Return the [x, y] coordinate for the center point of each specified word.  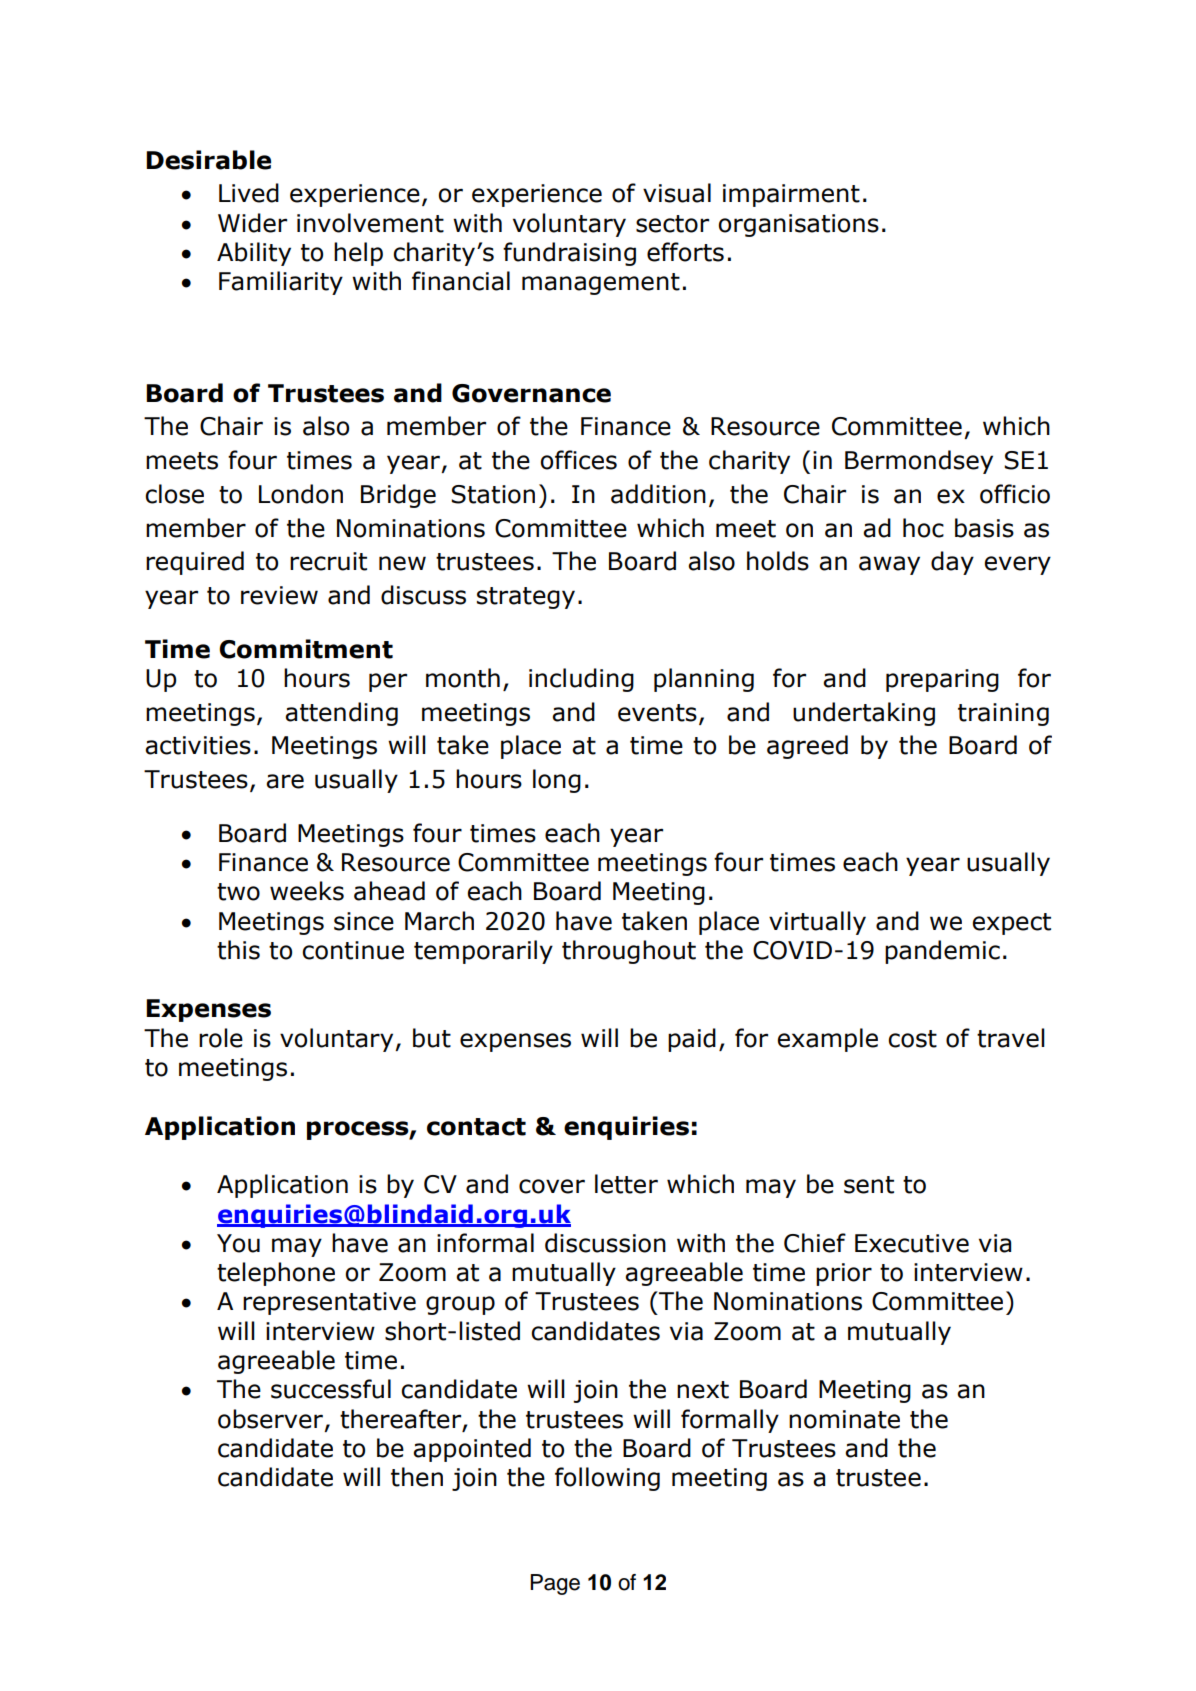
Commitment [306, 649]
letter [626, 1184]
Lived [249, 193]
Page [555, 1584]
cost [912, 1039]
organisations [798, 225]
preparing [942, 680]
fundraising [569, 254]
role [221, 1038]
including [581, 680]
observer [270, 1419]
